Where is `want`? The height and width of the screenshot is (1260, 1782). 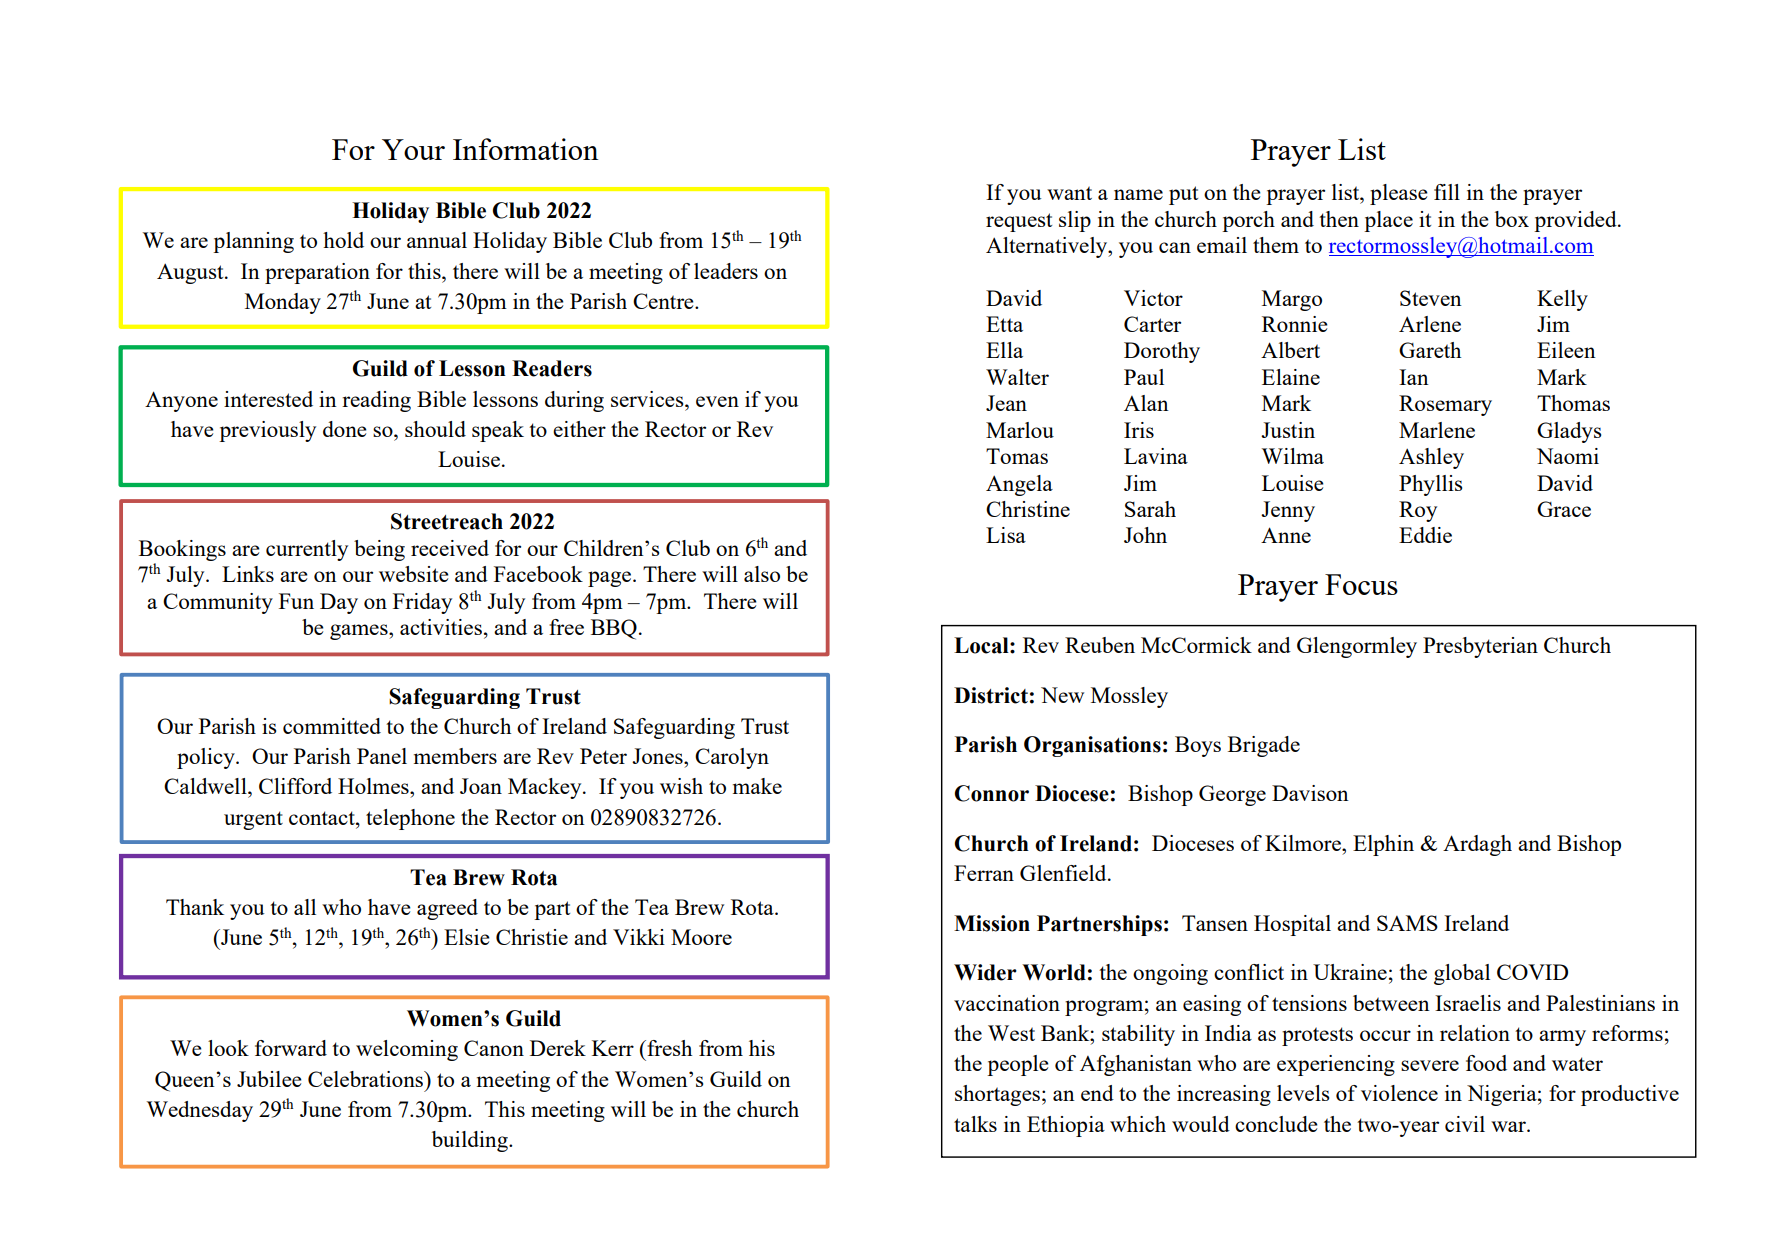
want is located at coordinates (1069, 193).
